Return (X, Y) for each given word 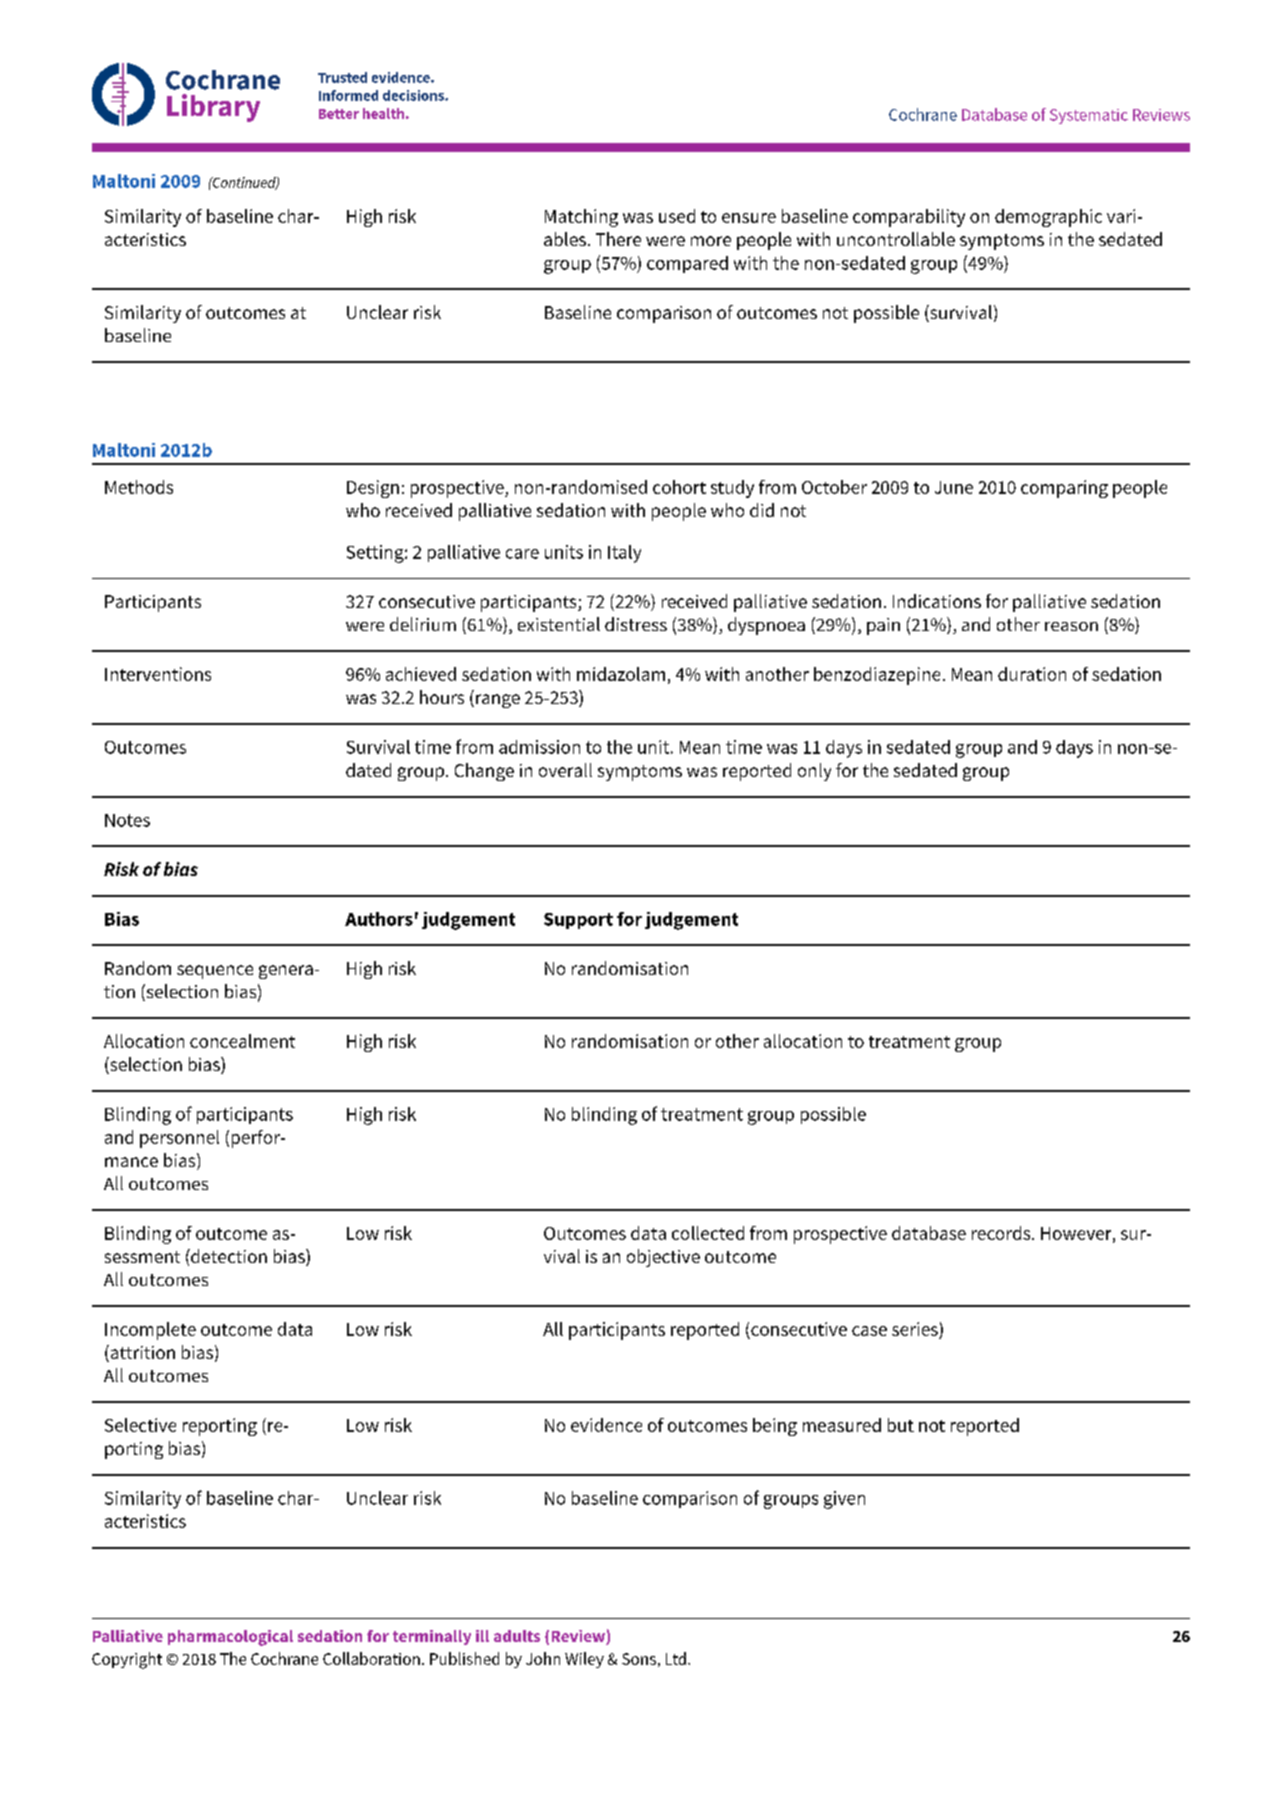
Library (213, 108)
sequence (215, 972)
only (814, 772)
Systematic (1089, 116)
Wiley (584, 1660)
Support (578, 921)
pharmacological (230, 1638)
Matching (581, 218)
